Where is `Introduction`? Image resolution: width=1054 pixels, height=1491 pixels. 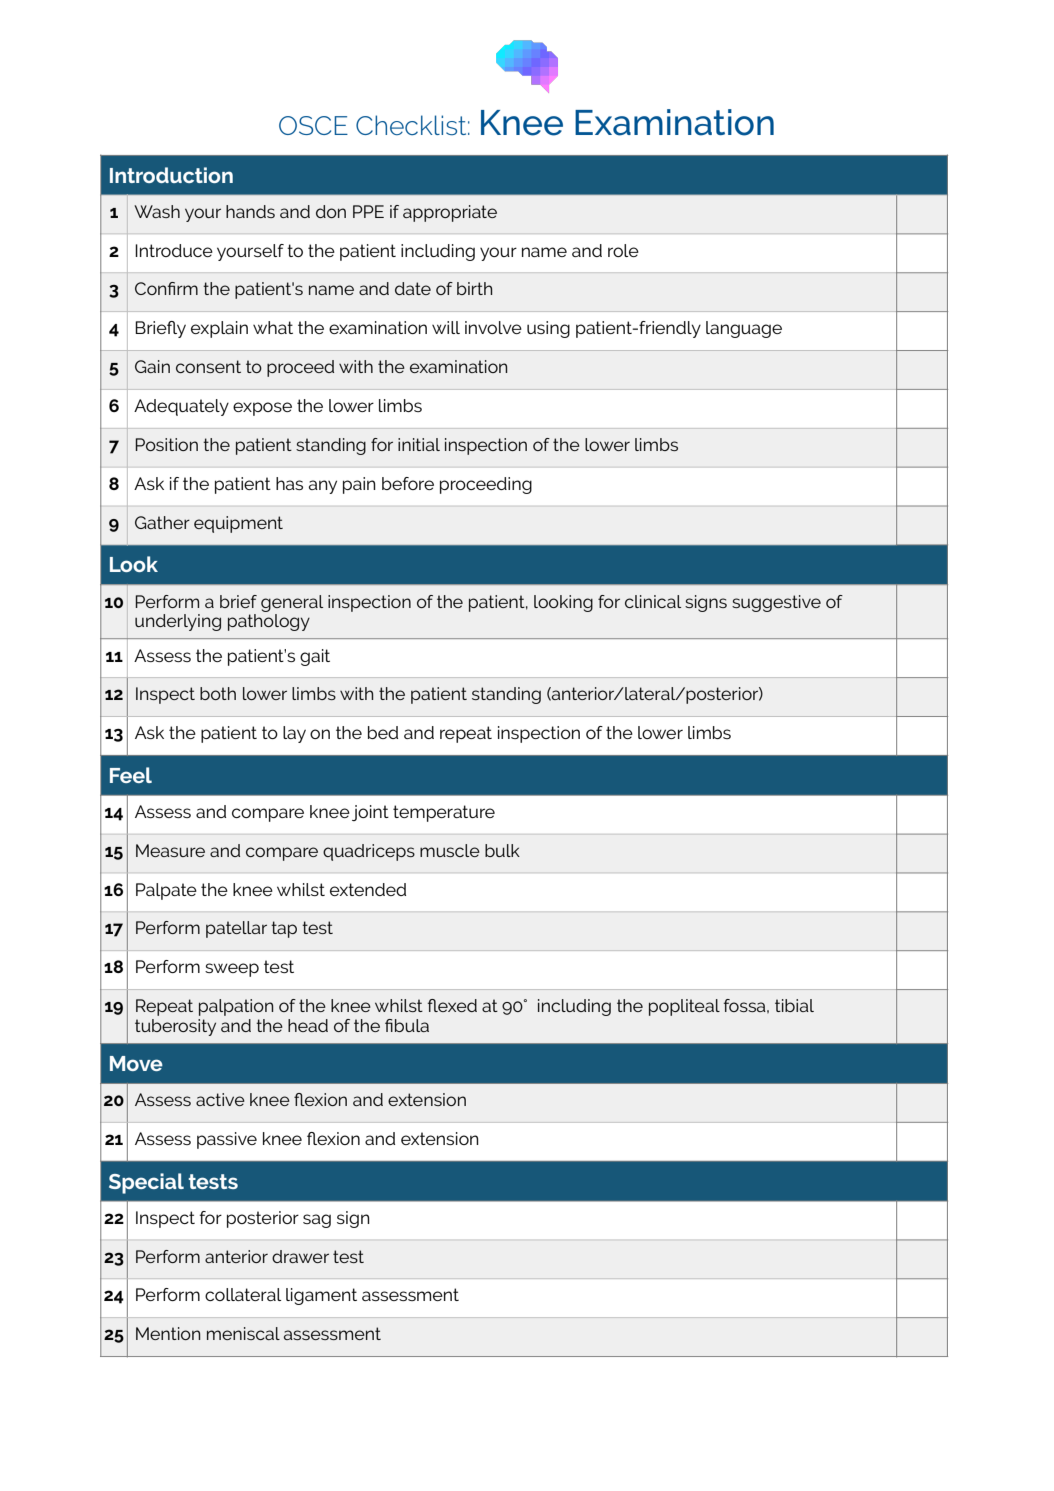 Introduction is located at coordinates (171, 175).
